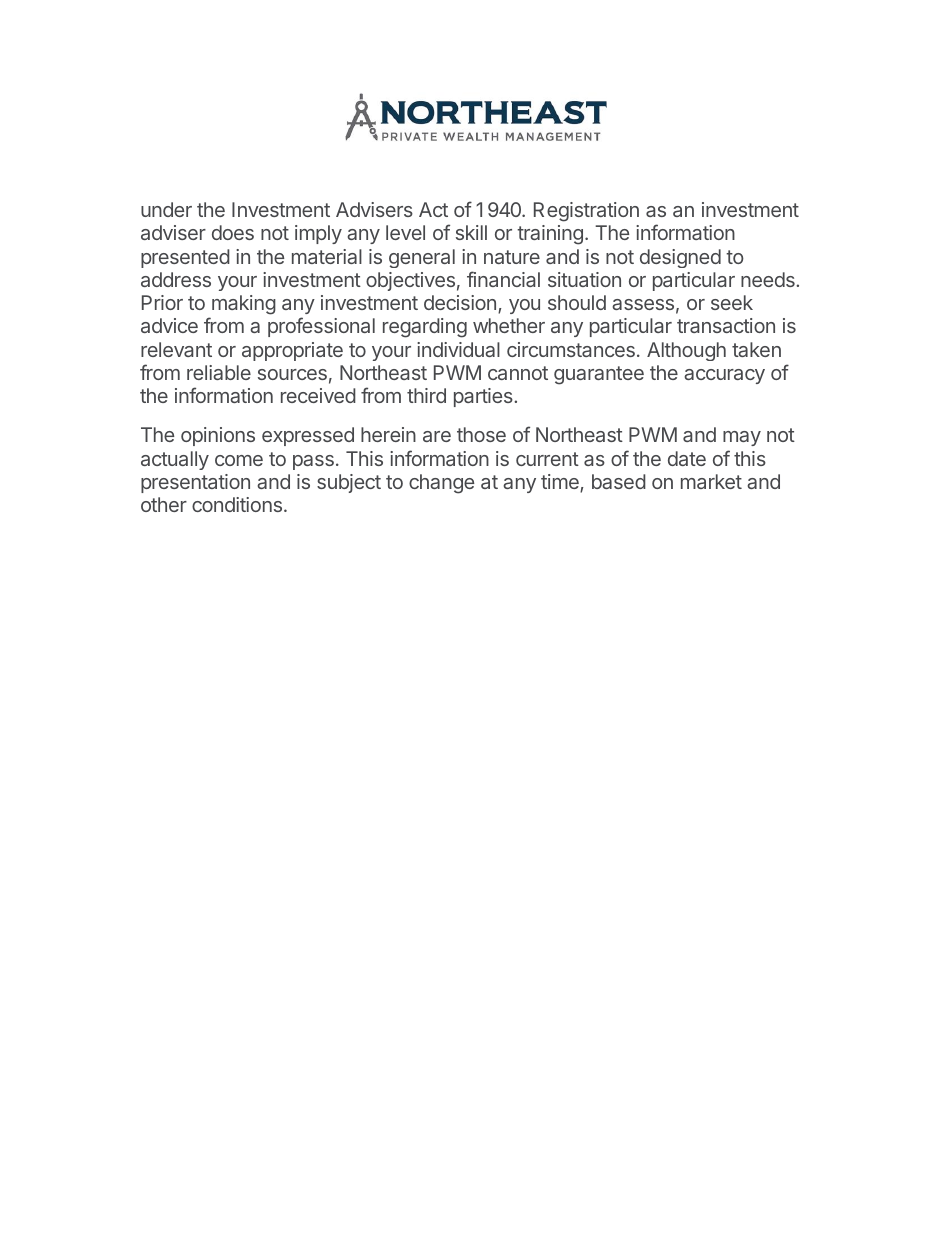 The height and width of the page is (1233, 952). I want to click on received, so click(318, 395).
